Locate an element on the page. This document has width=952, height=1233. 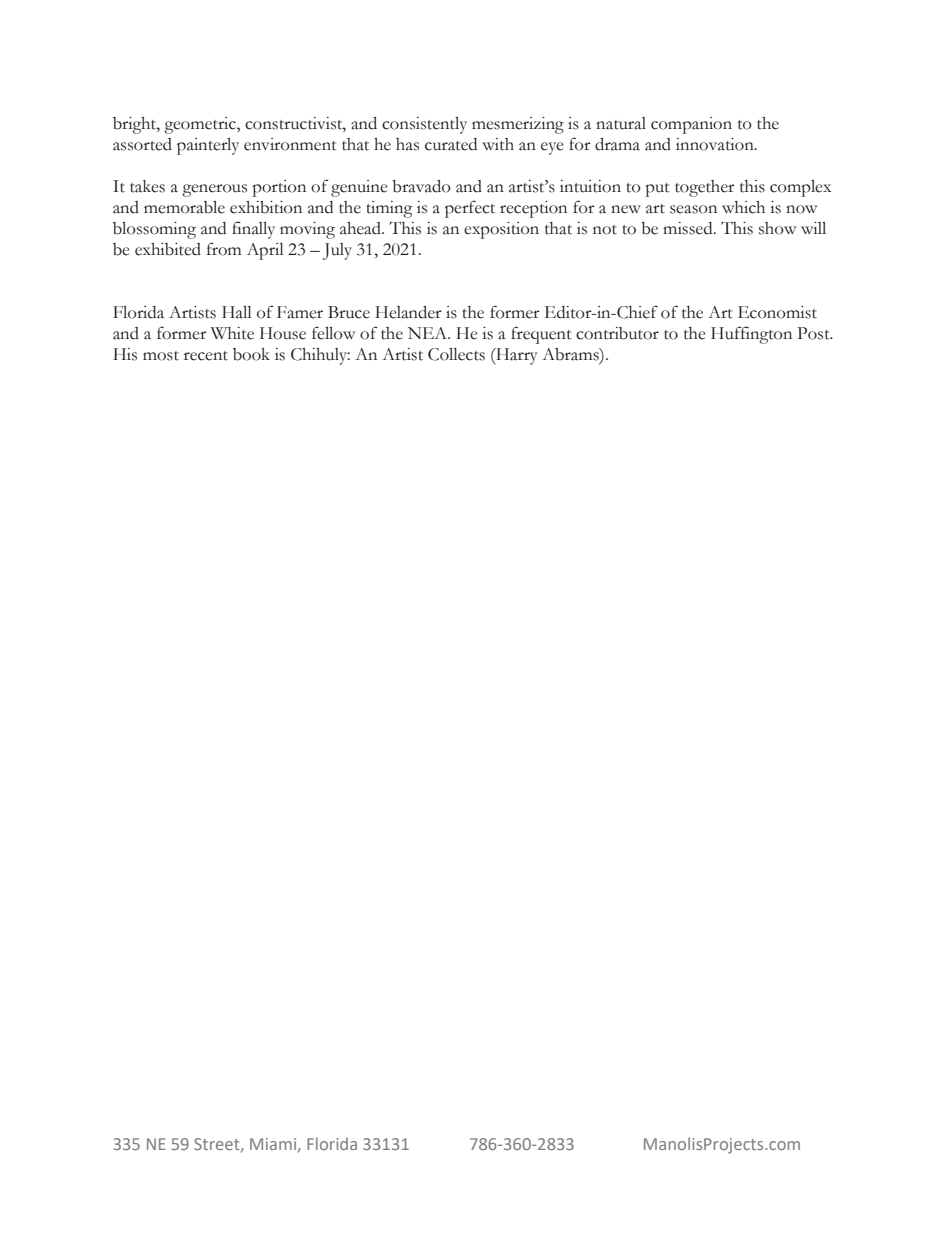
Hall is located at coordinates (237, 312).
